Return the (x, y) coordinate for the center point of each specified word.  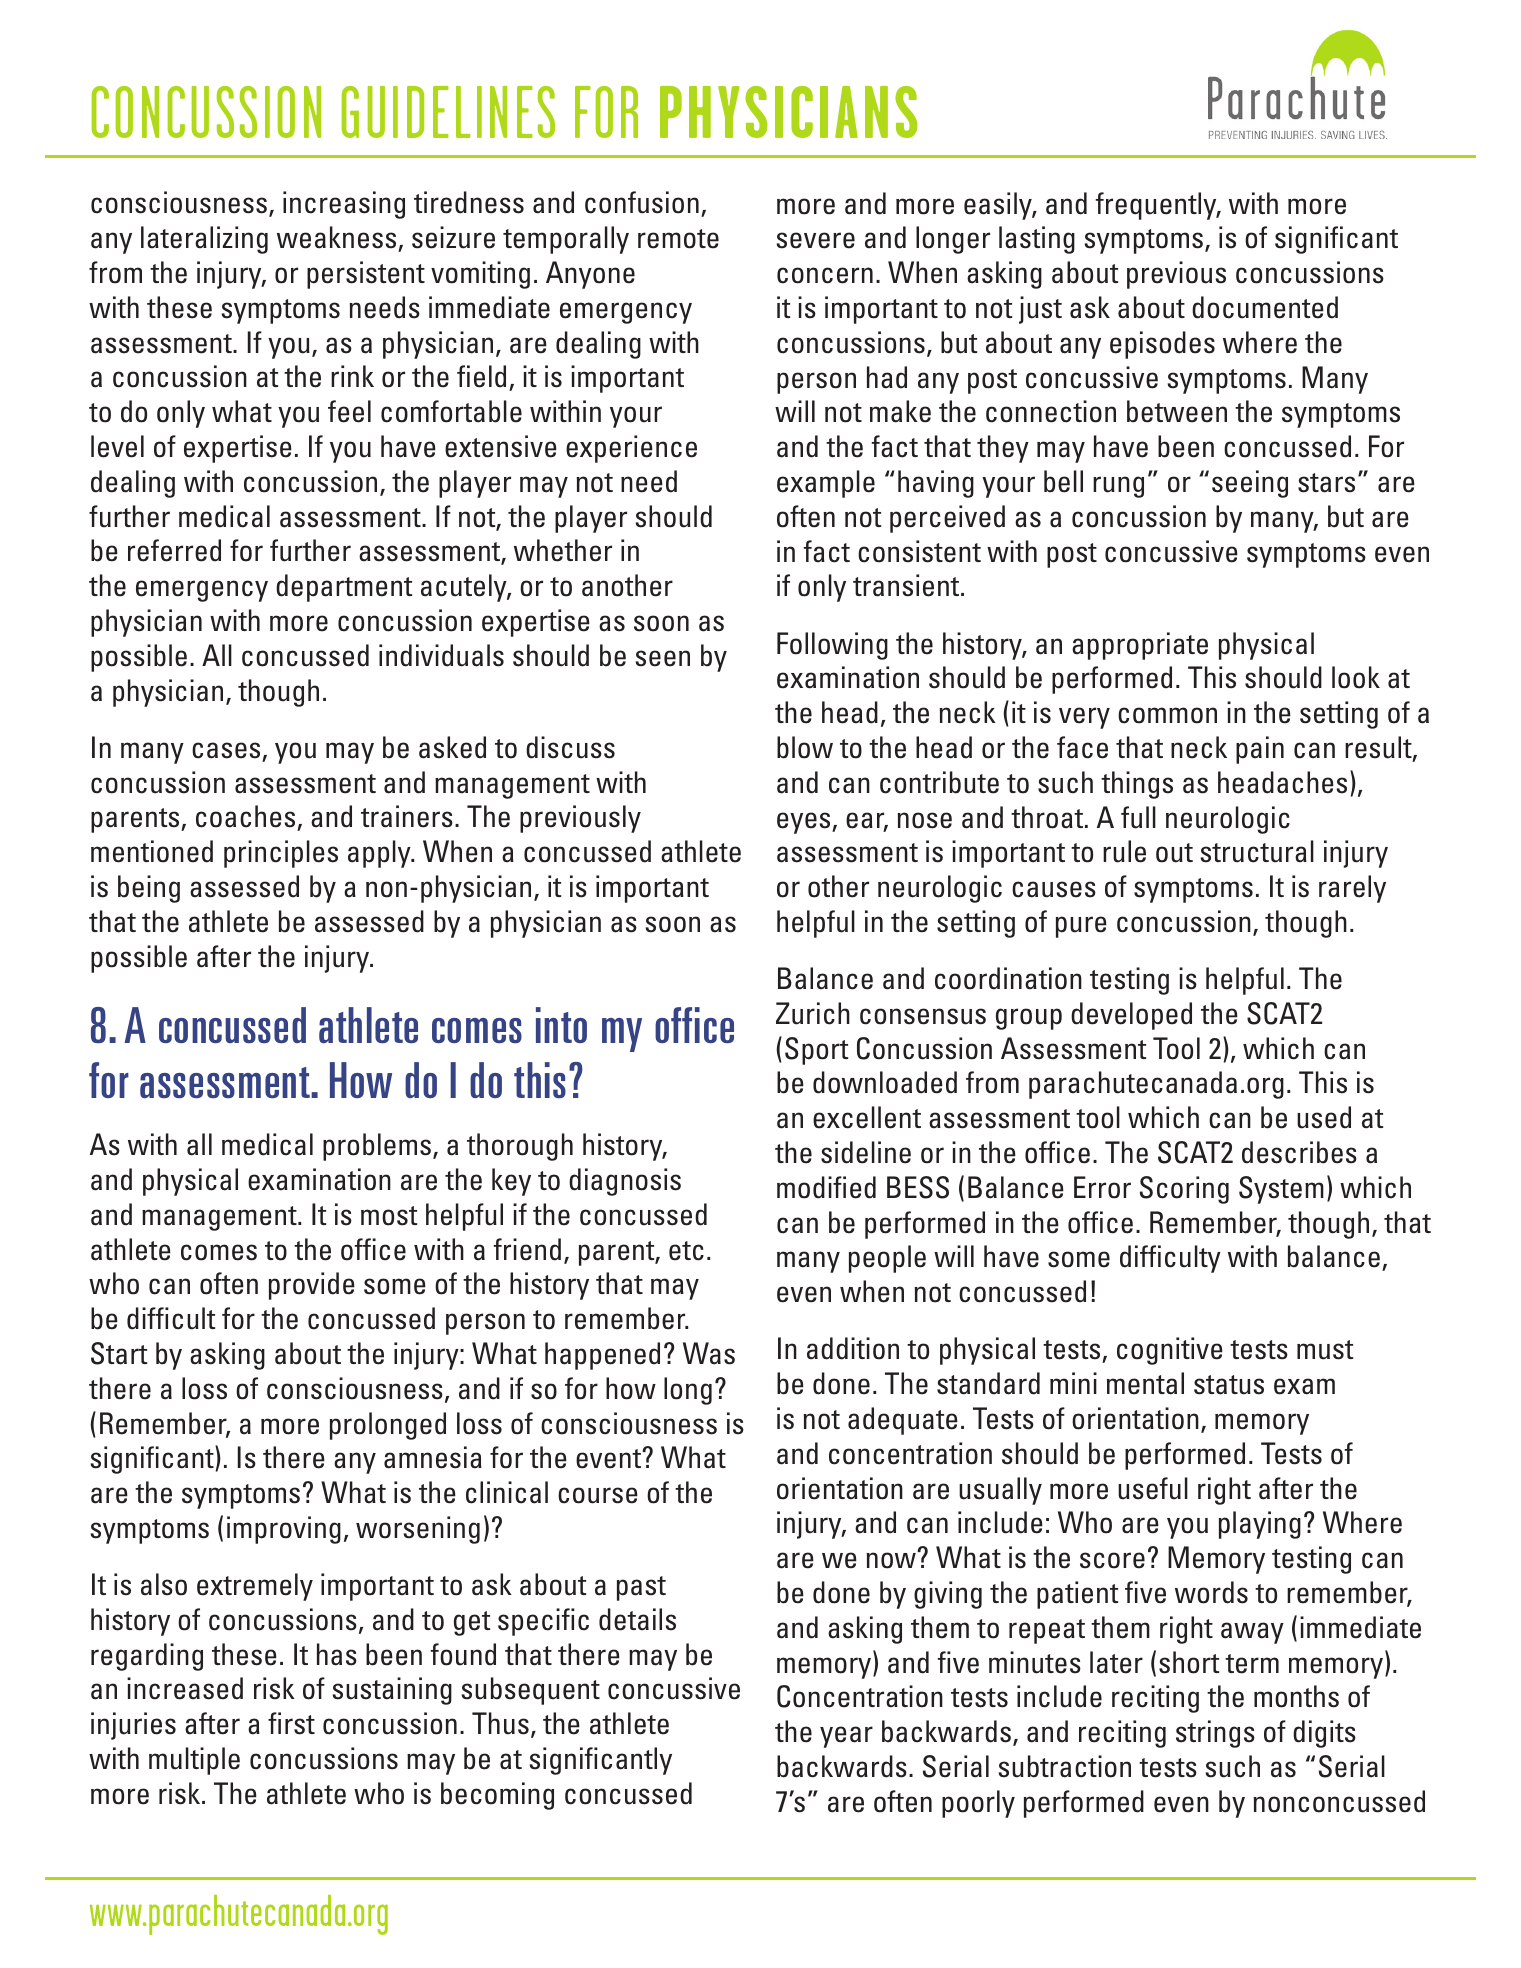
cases (226, 750)
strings (1215, 1734)
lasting (1037, 240)
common (1167, 715)
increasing (344, 205)
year (846, 1737)
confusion (642, 202)
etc (686, 1251)
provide (312, 1286)
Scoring (1184, 1190)
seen (663, 658)
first (291, 1723)
